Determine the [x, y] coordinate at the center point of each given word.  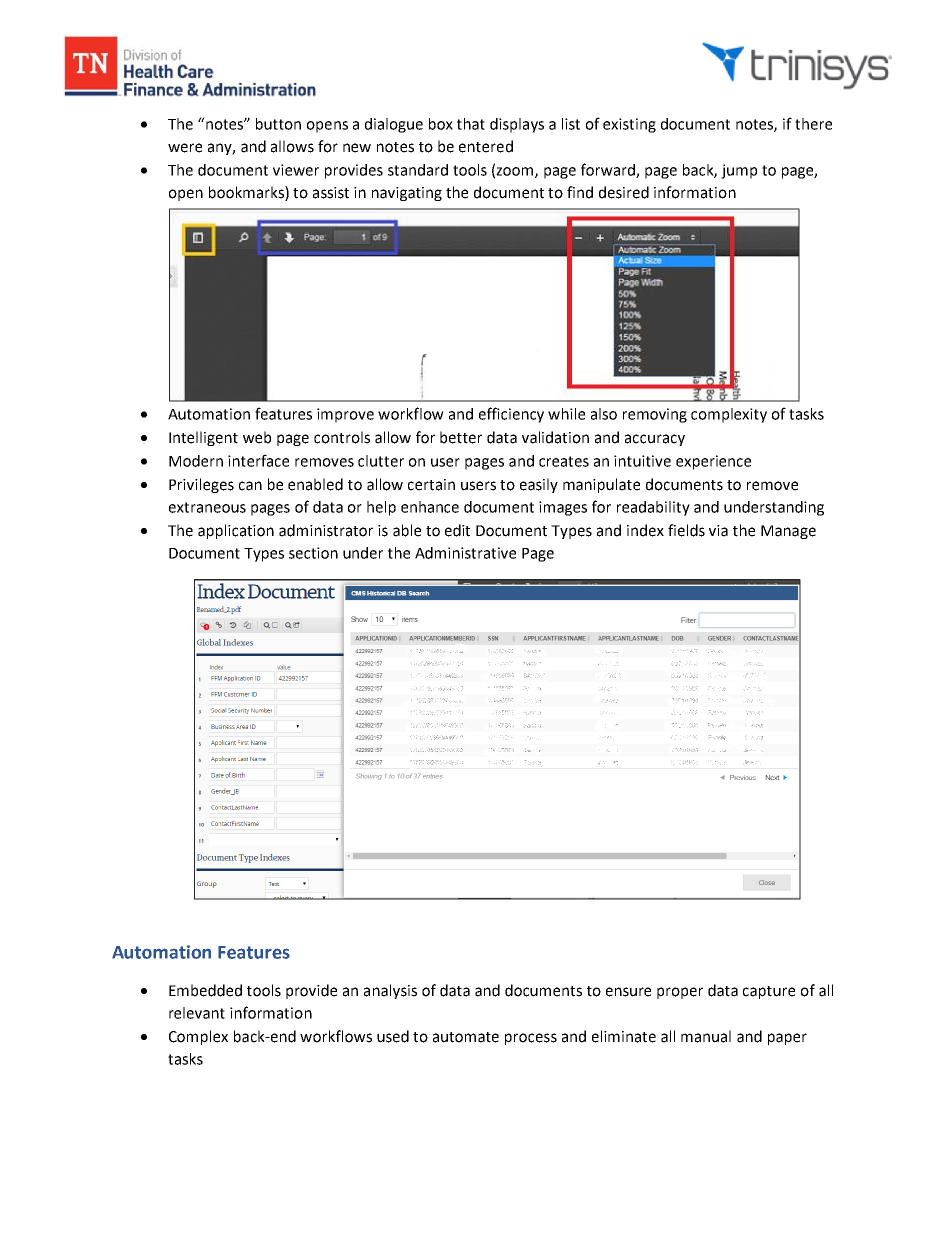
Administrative [465, 553]
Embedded [205, 990]
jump [739, 171]
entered [486, 146]
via [718, 531]
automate [466, 1037]
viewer [296, 170]
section [313, 553]
